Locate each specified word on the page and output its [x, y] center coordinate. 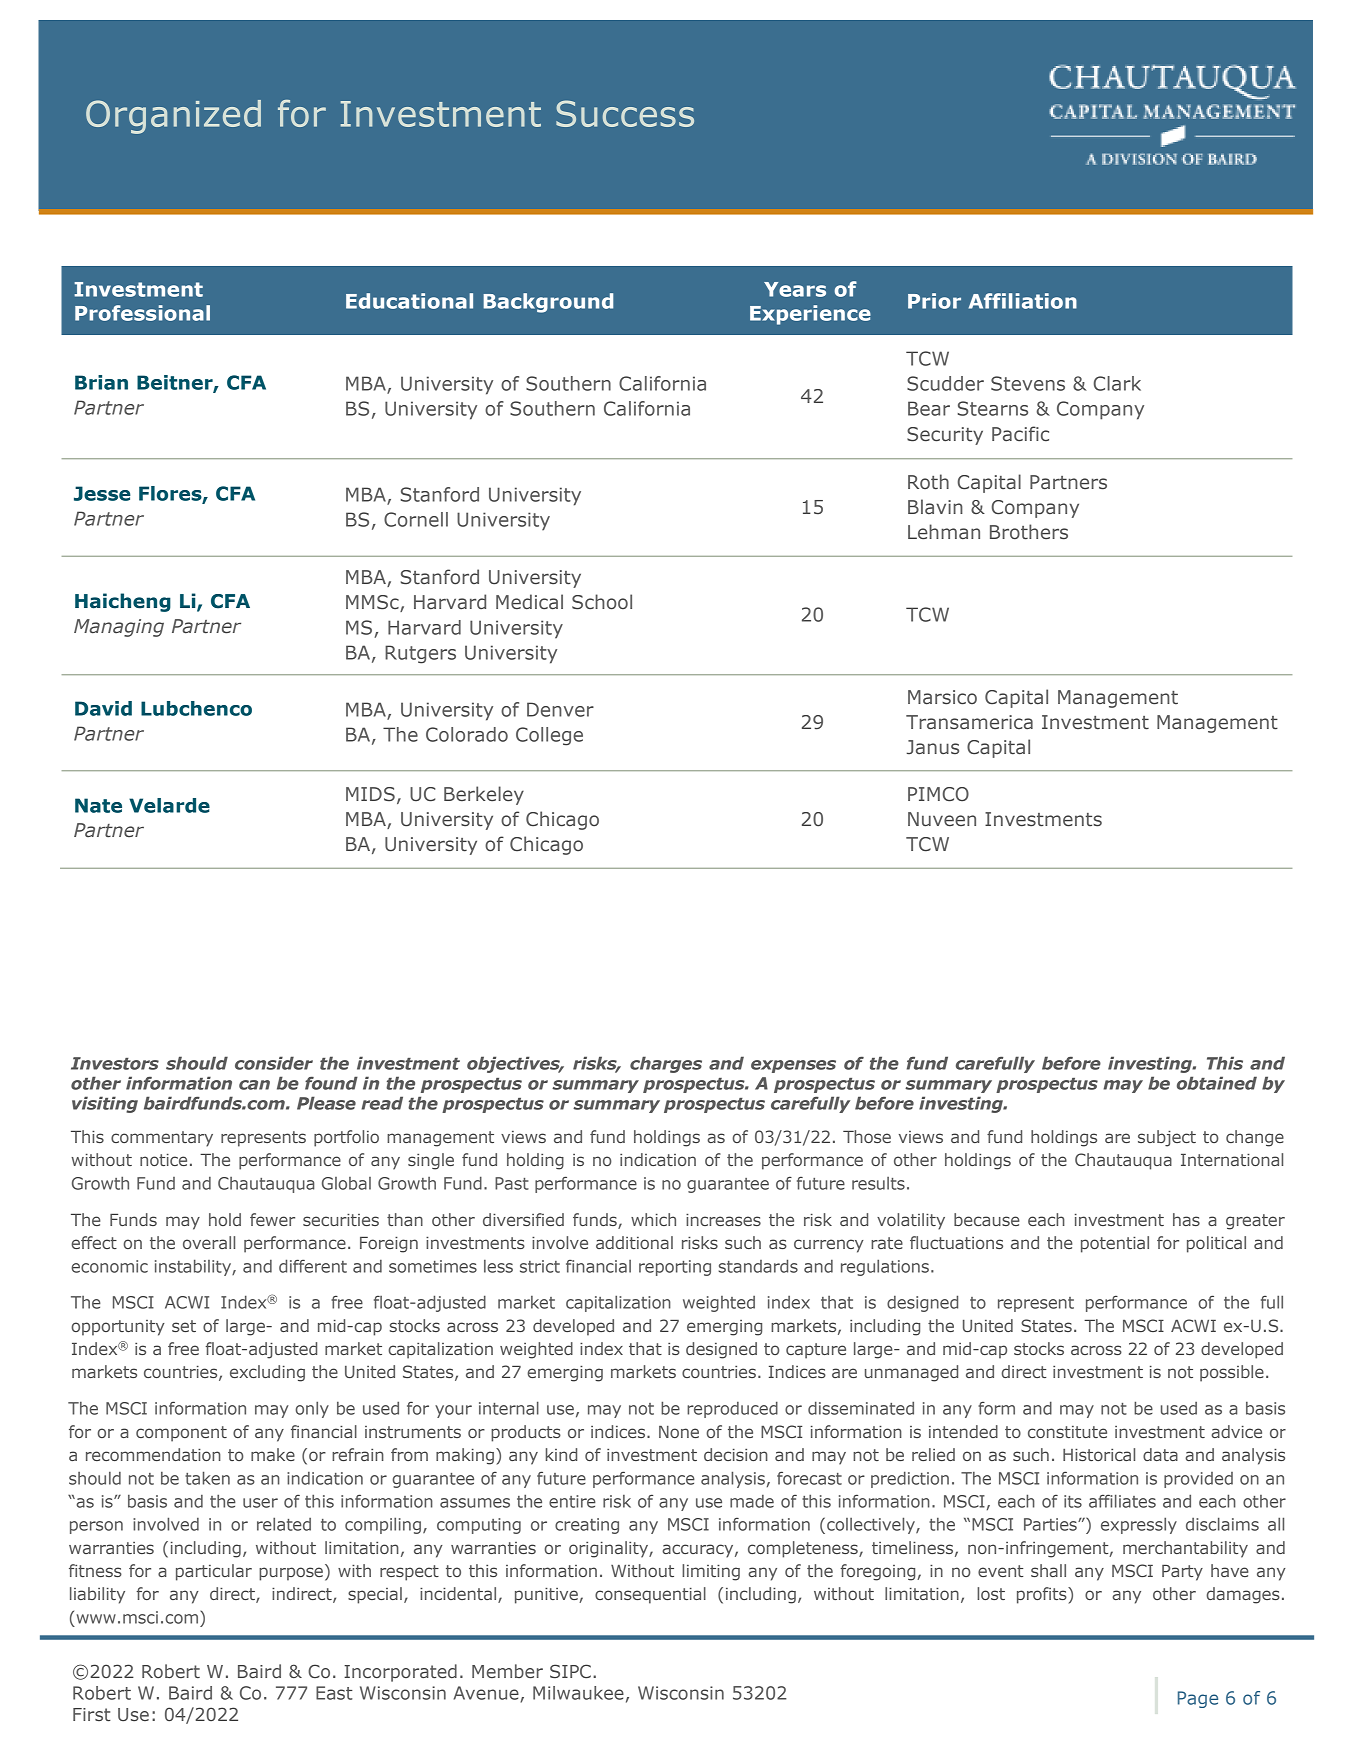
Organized [173, 117]
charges [666, 1064]
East [334, 1693]
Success [625, 113]
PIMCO [938, 794]
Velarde [169, 805]
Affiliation [1023, 301]
